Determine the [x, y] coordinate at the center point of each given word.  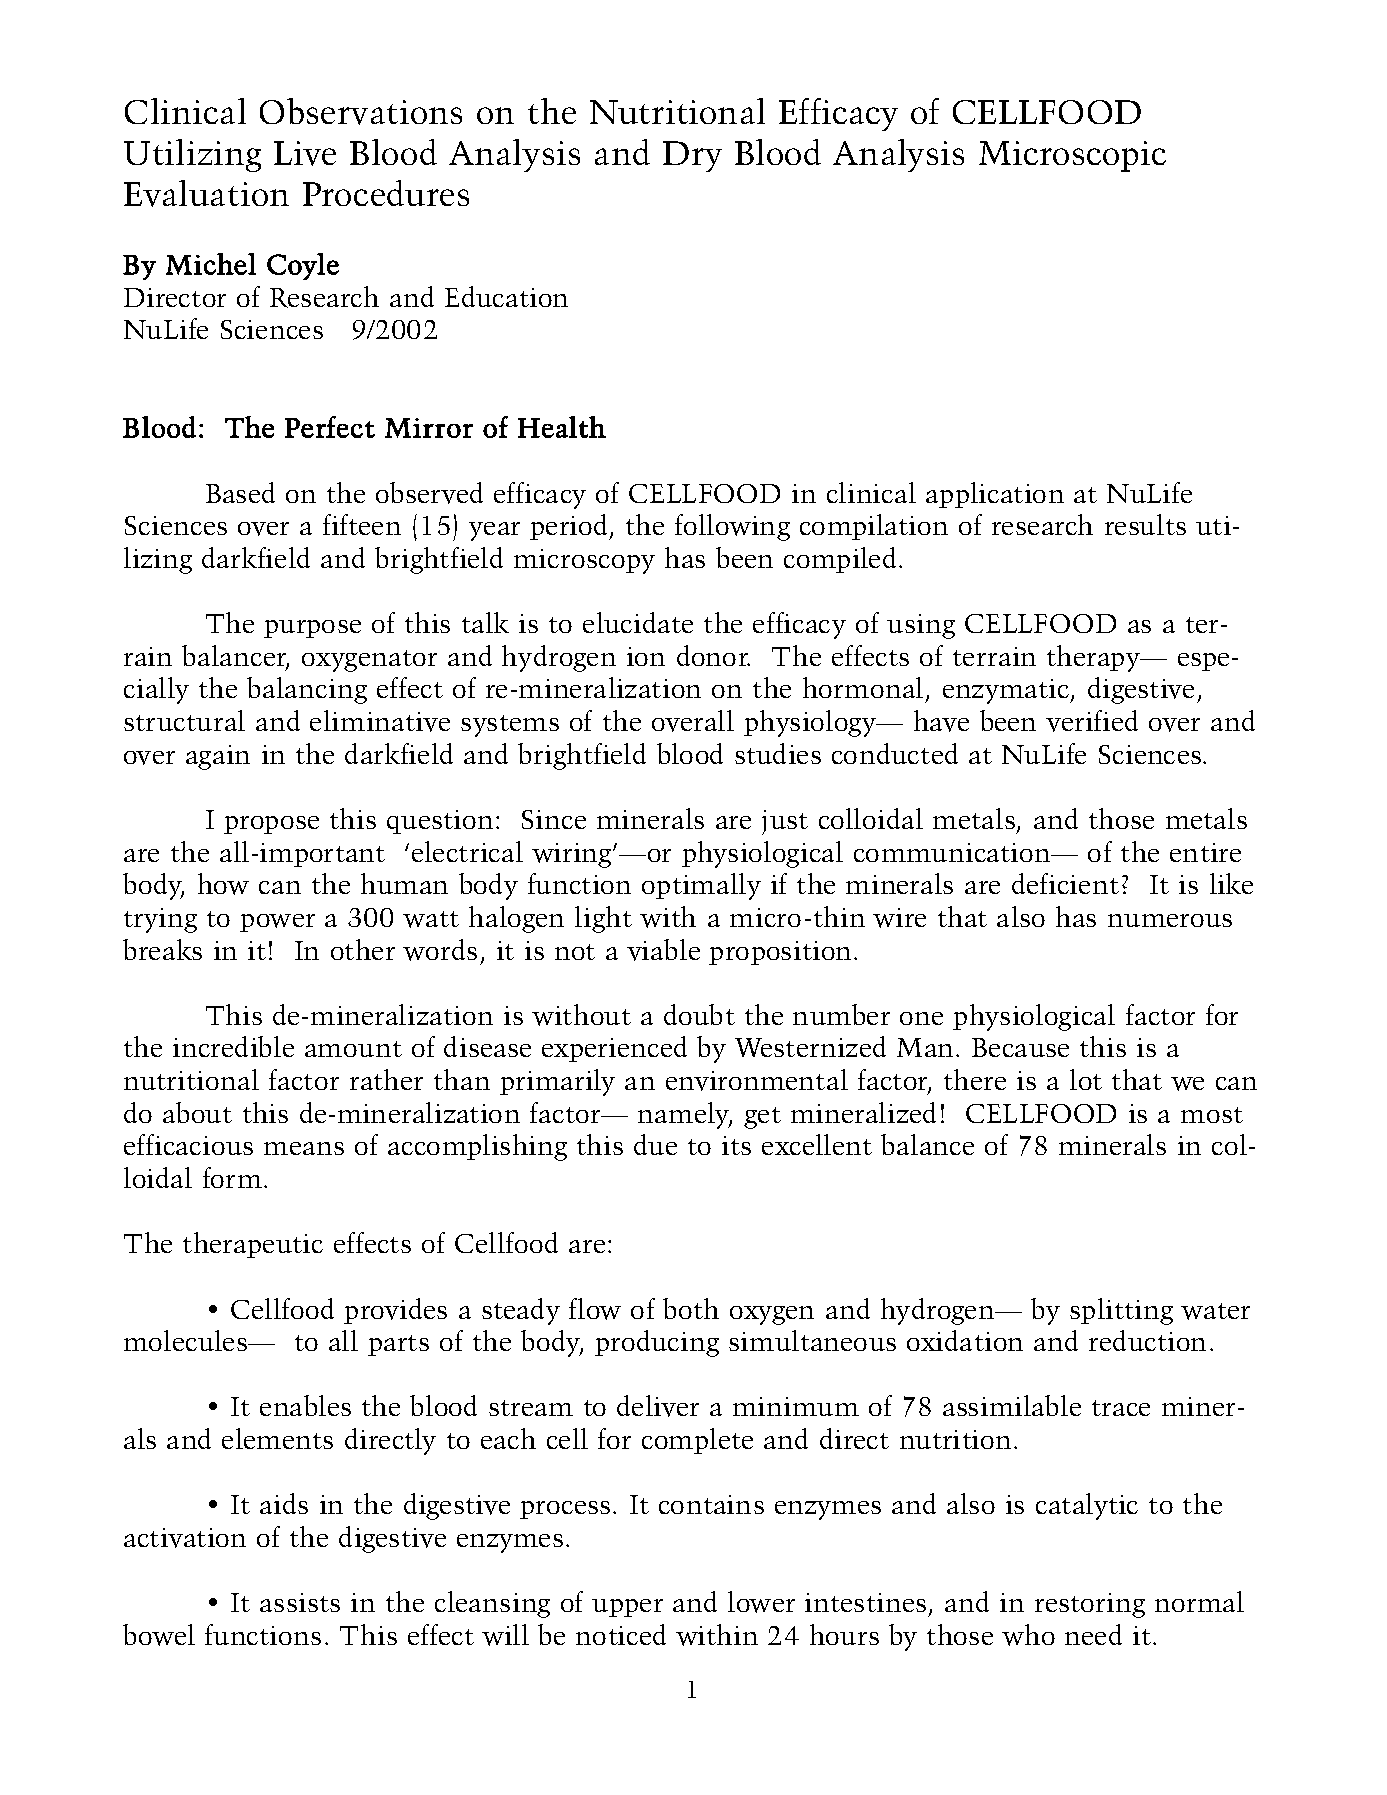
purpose [312, 629]
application [995, 495]
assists [300, 1602]
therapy [1094, 658]
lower [761, 1602]
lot [1086, 1079]
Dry [692, 156]
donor [713, 655]
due [655, 1144]
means [304, 1148]
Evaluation [206, 193]
